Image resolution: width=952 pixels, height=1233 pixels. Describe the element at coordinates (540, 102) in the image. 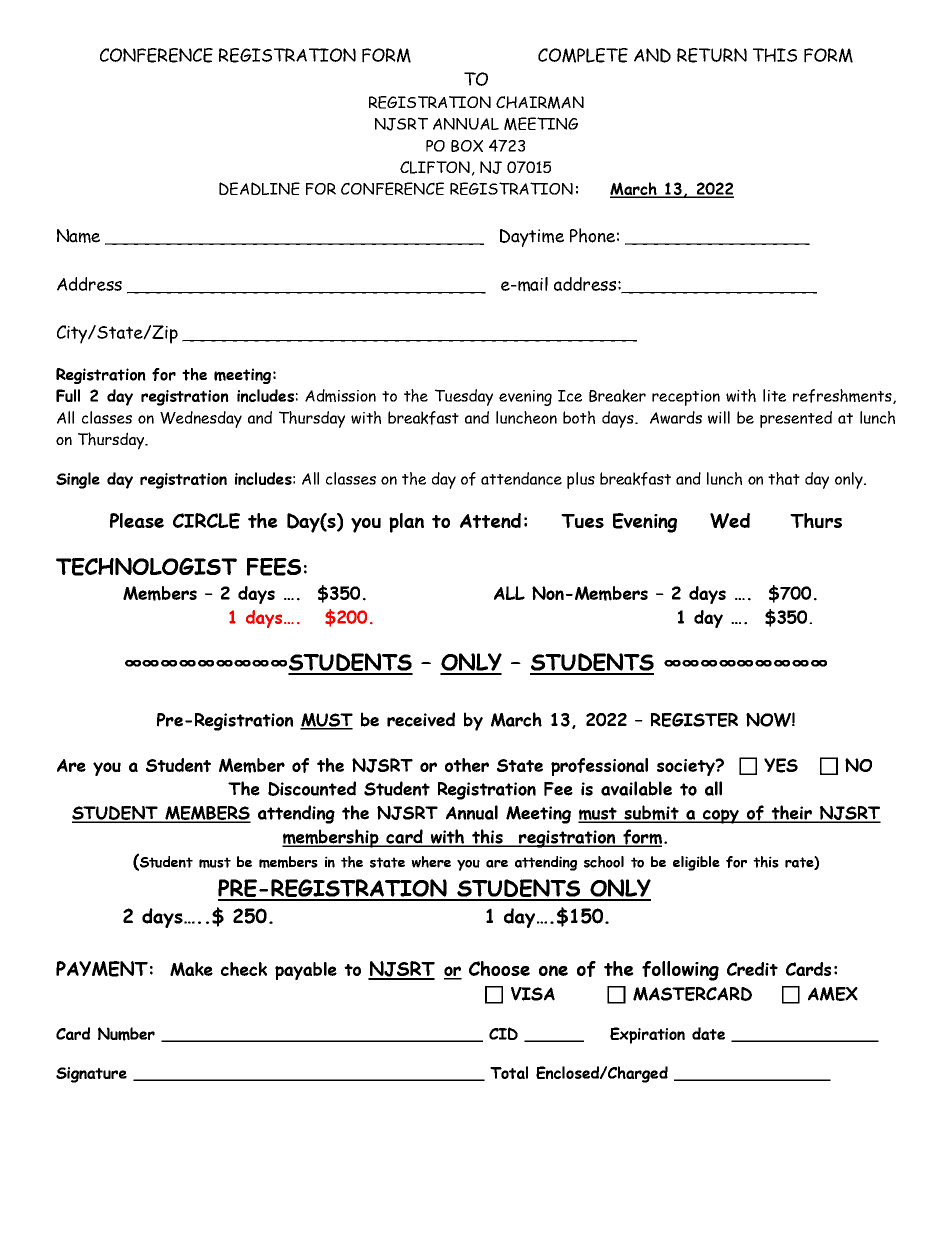

I see `CHAIRMAN` at that location.
